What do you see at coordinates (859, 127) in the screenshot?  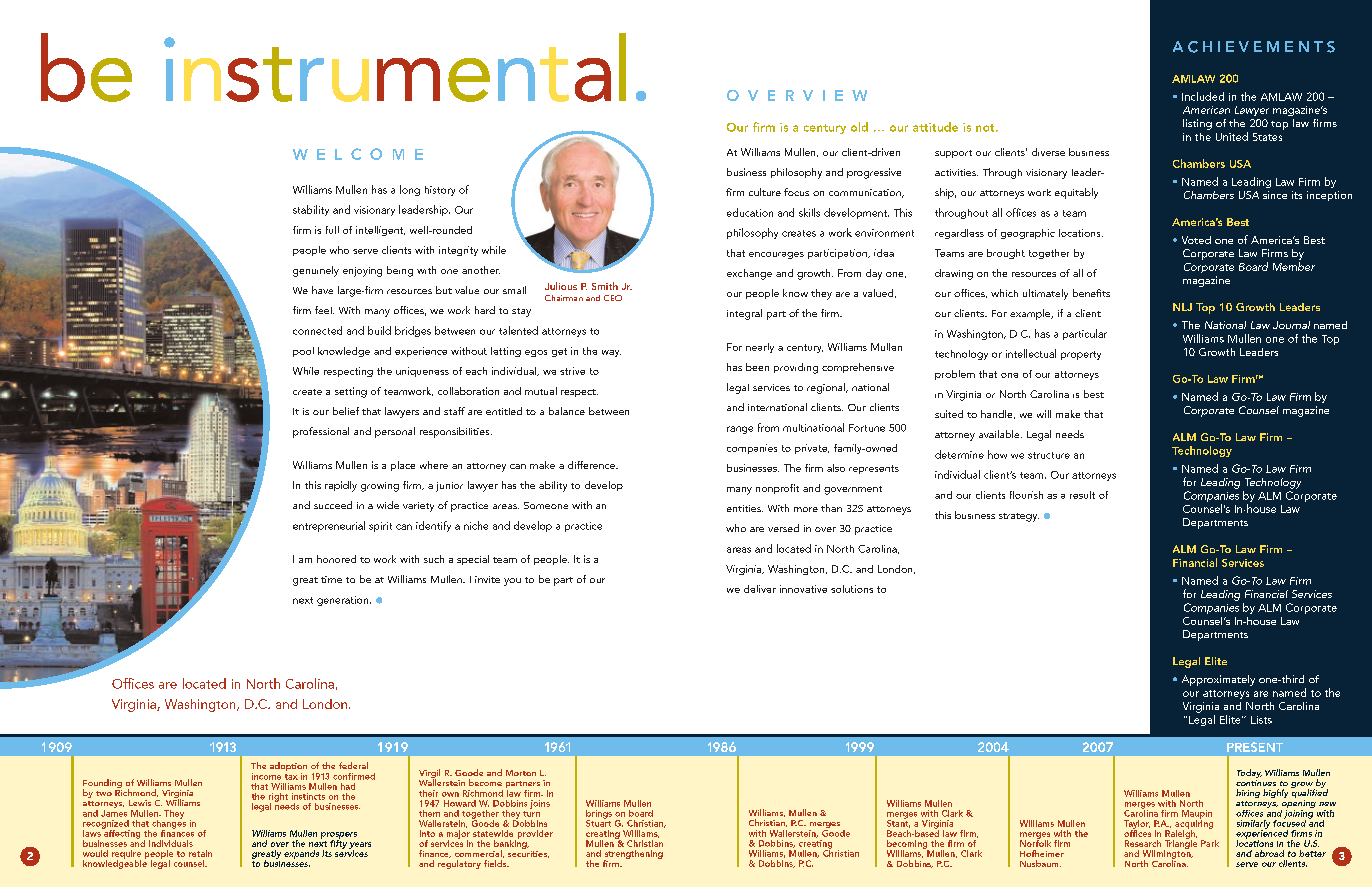 I see `old` at bounding box center [859, 127].
